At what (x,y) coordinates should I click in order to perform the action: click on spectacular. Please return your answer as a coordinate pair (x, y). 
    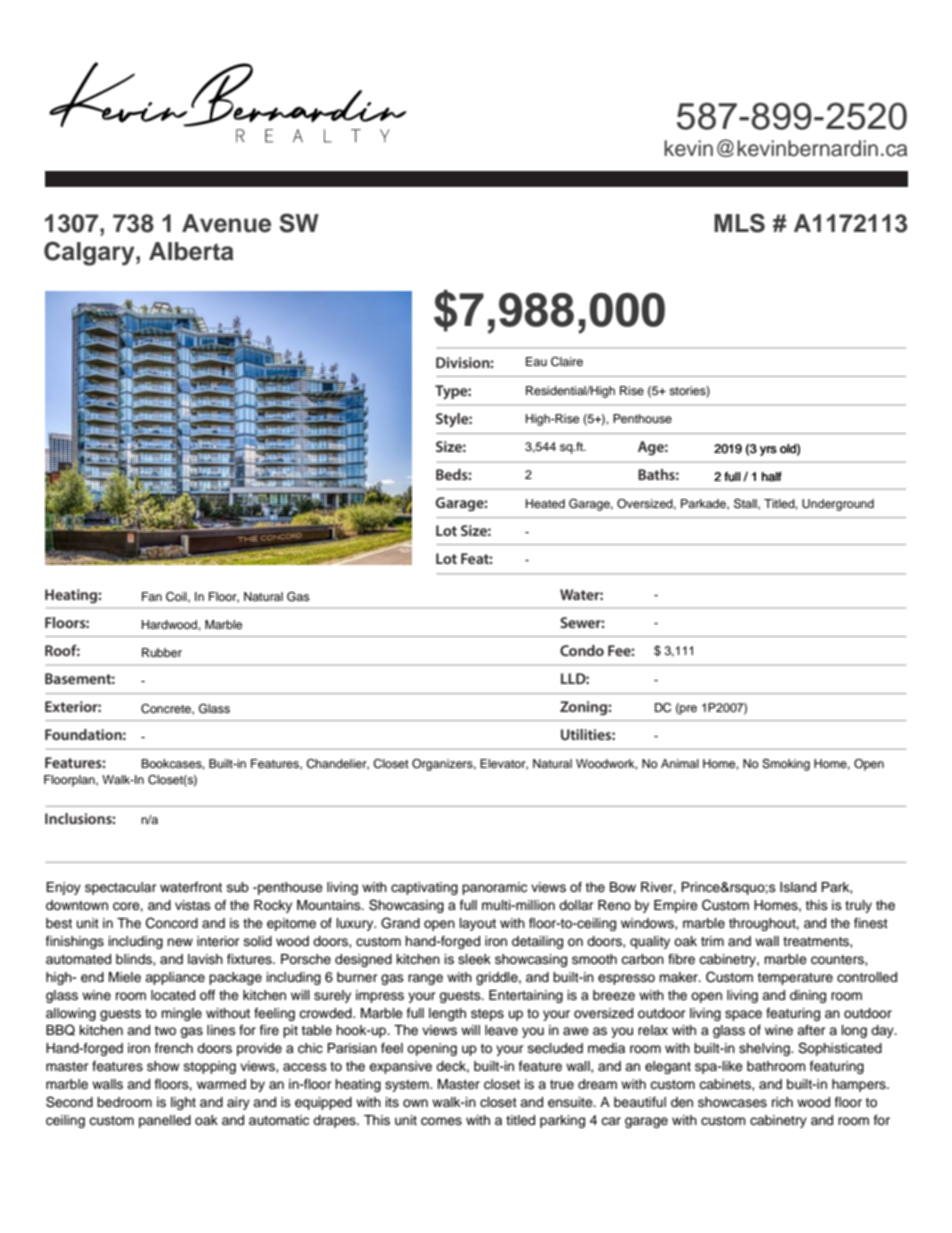
    Looking at the image, I should click on (121, 888).
